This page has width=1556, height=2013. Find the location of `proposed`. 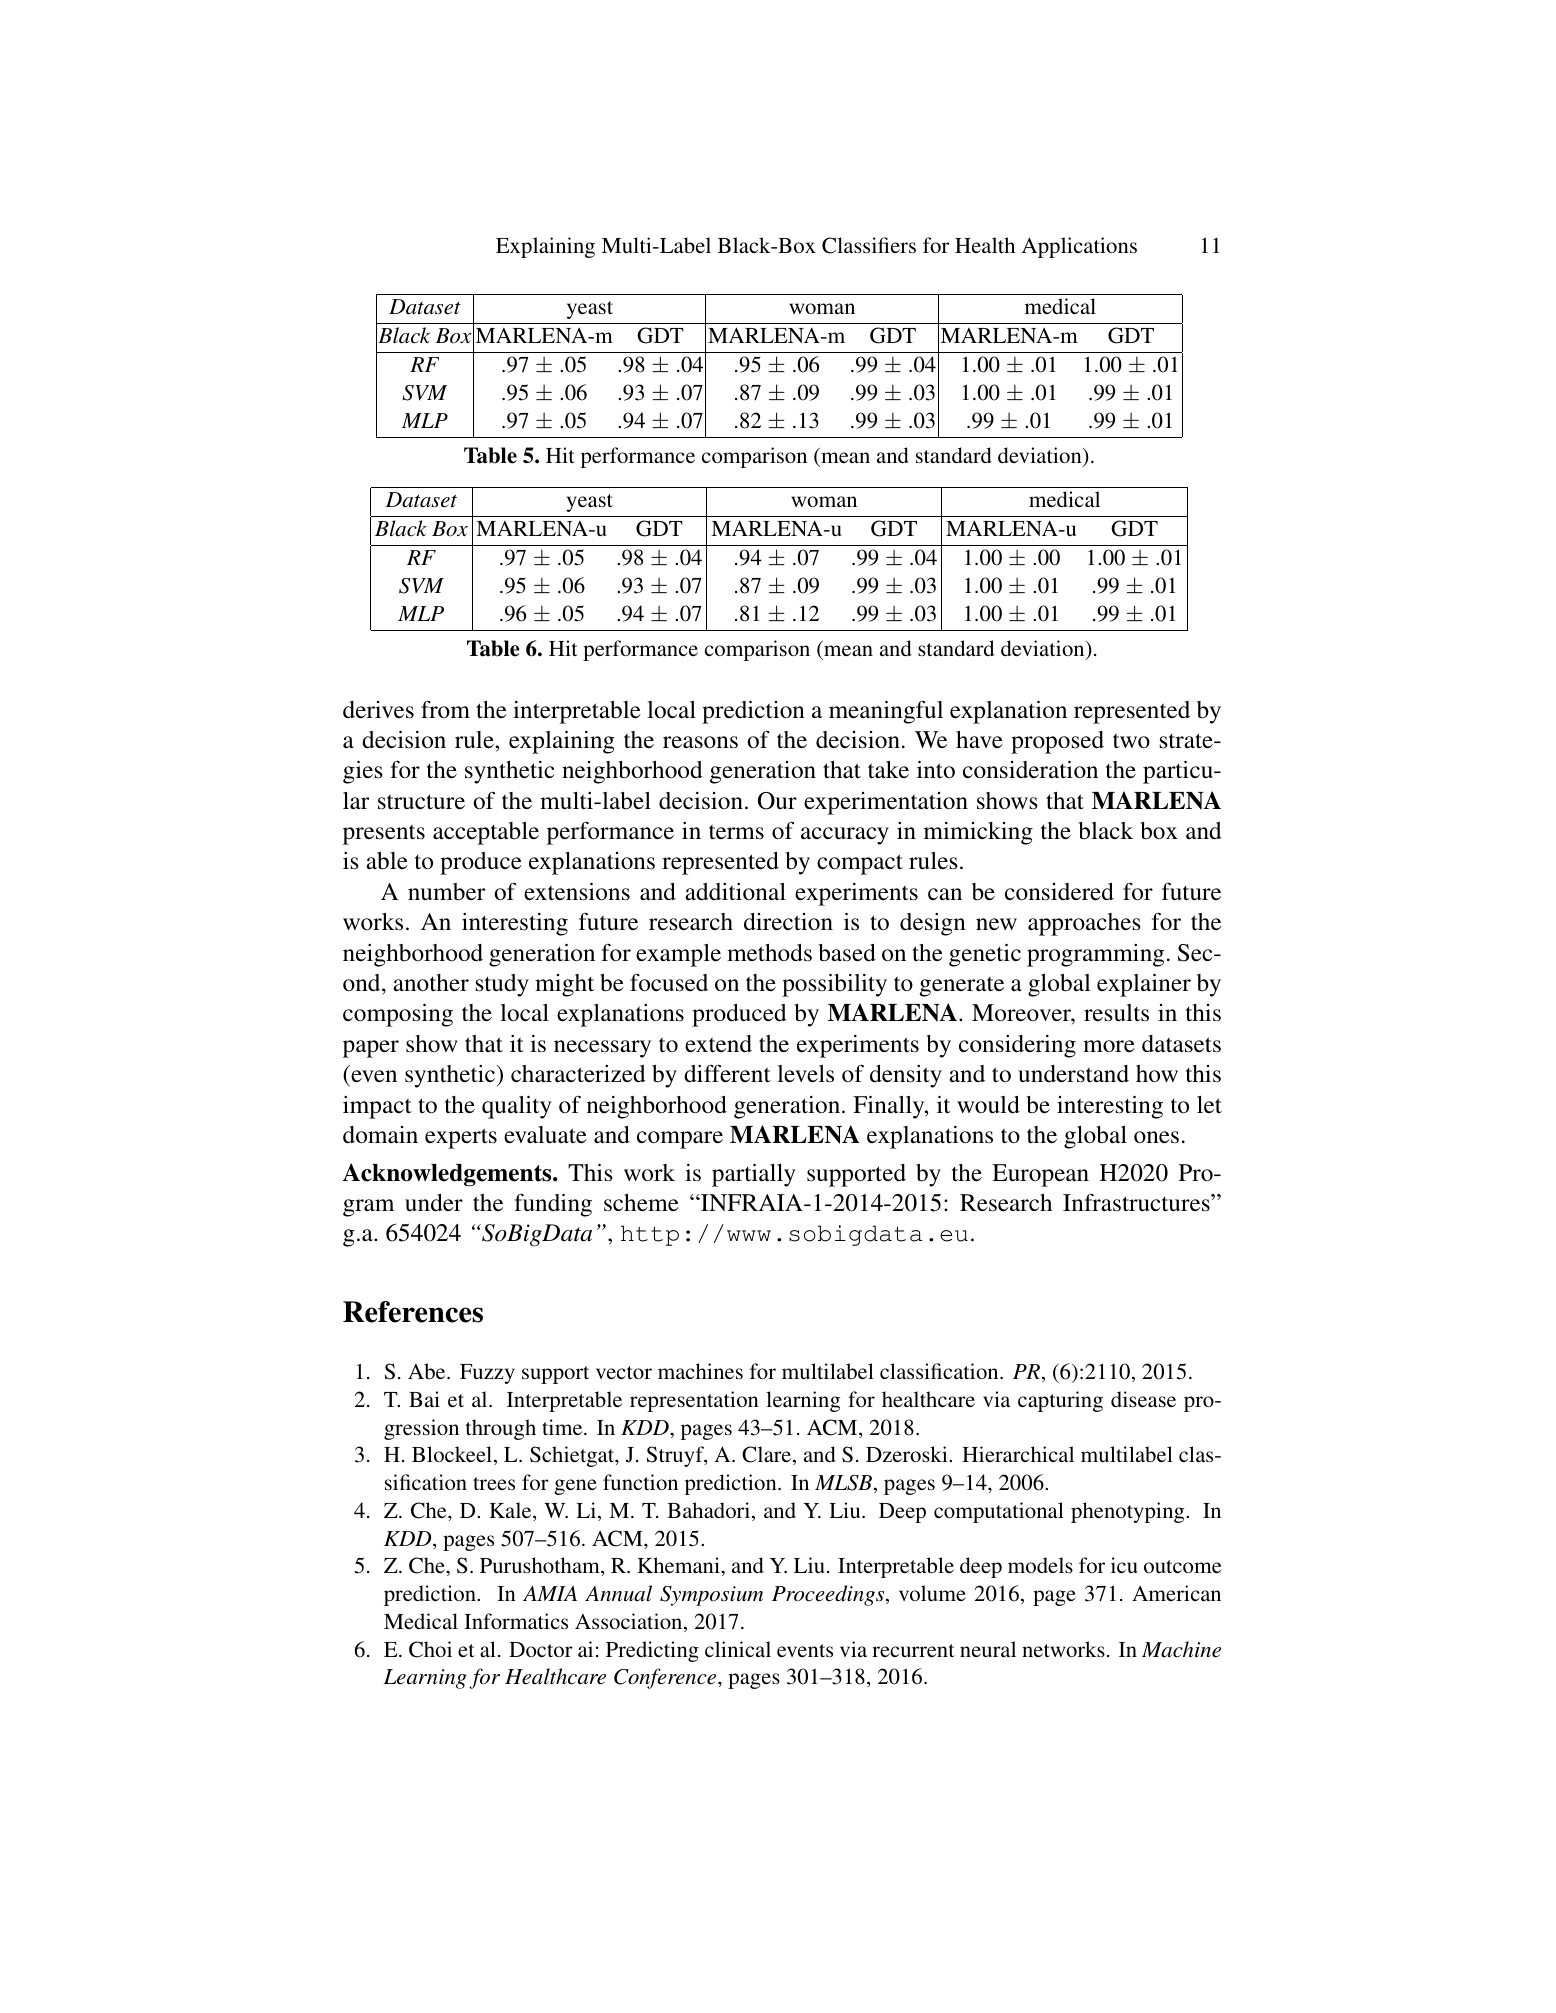

proposed is located at coordinates (1057, 742).
